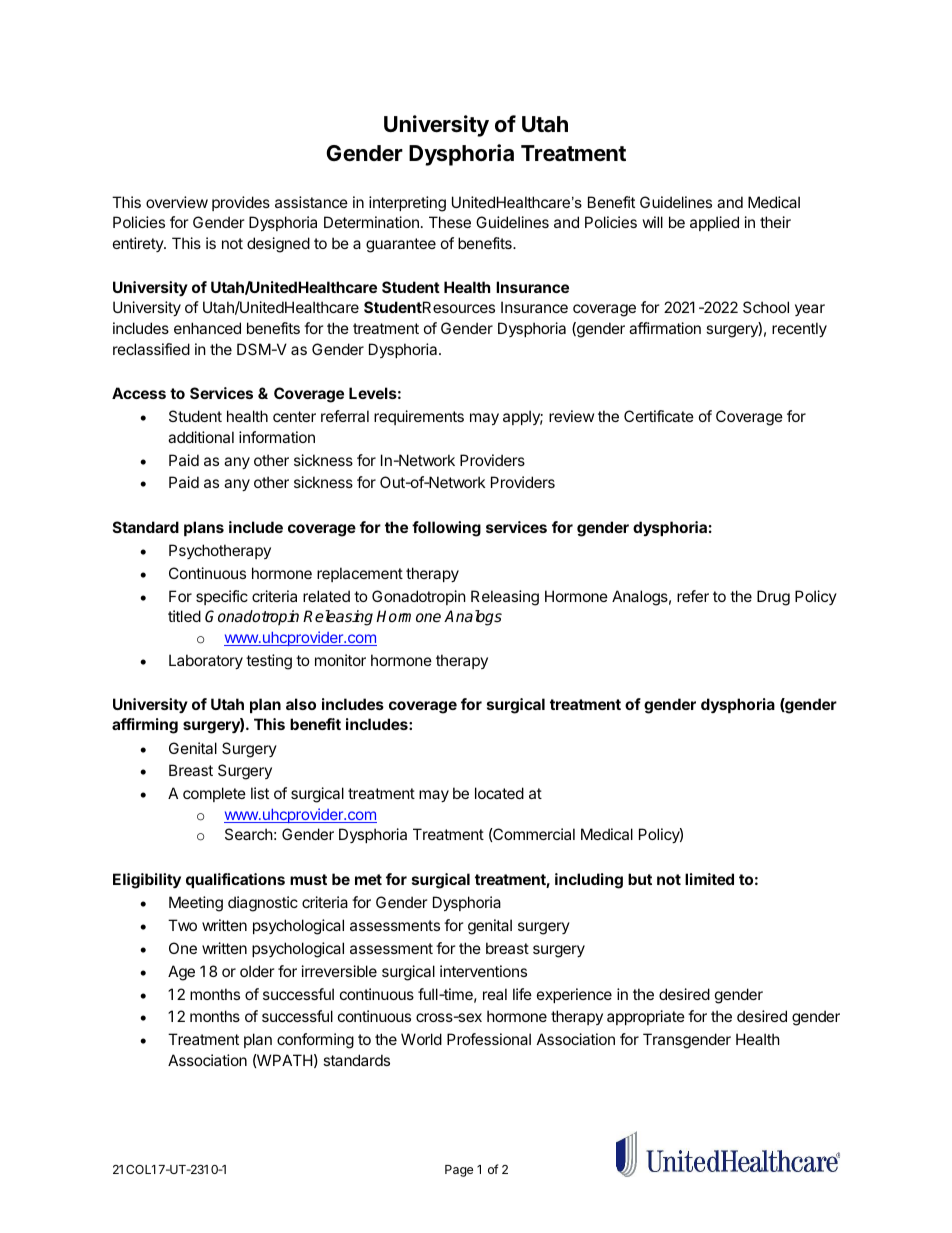  I want to click on applied, so click(714, 223).
